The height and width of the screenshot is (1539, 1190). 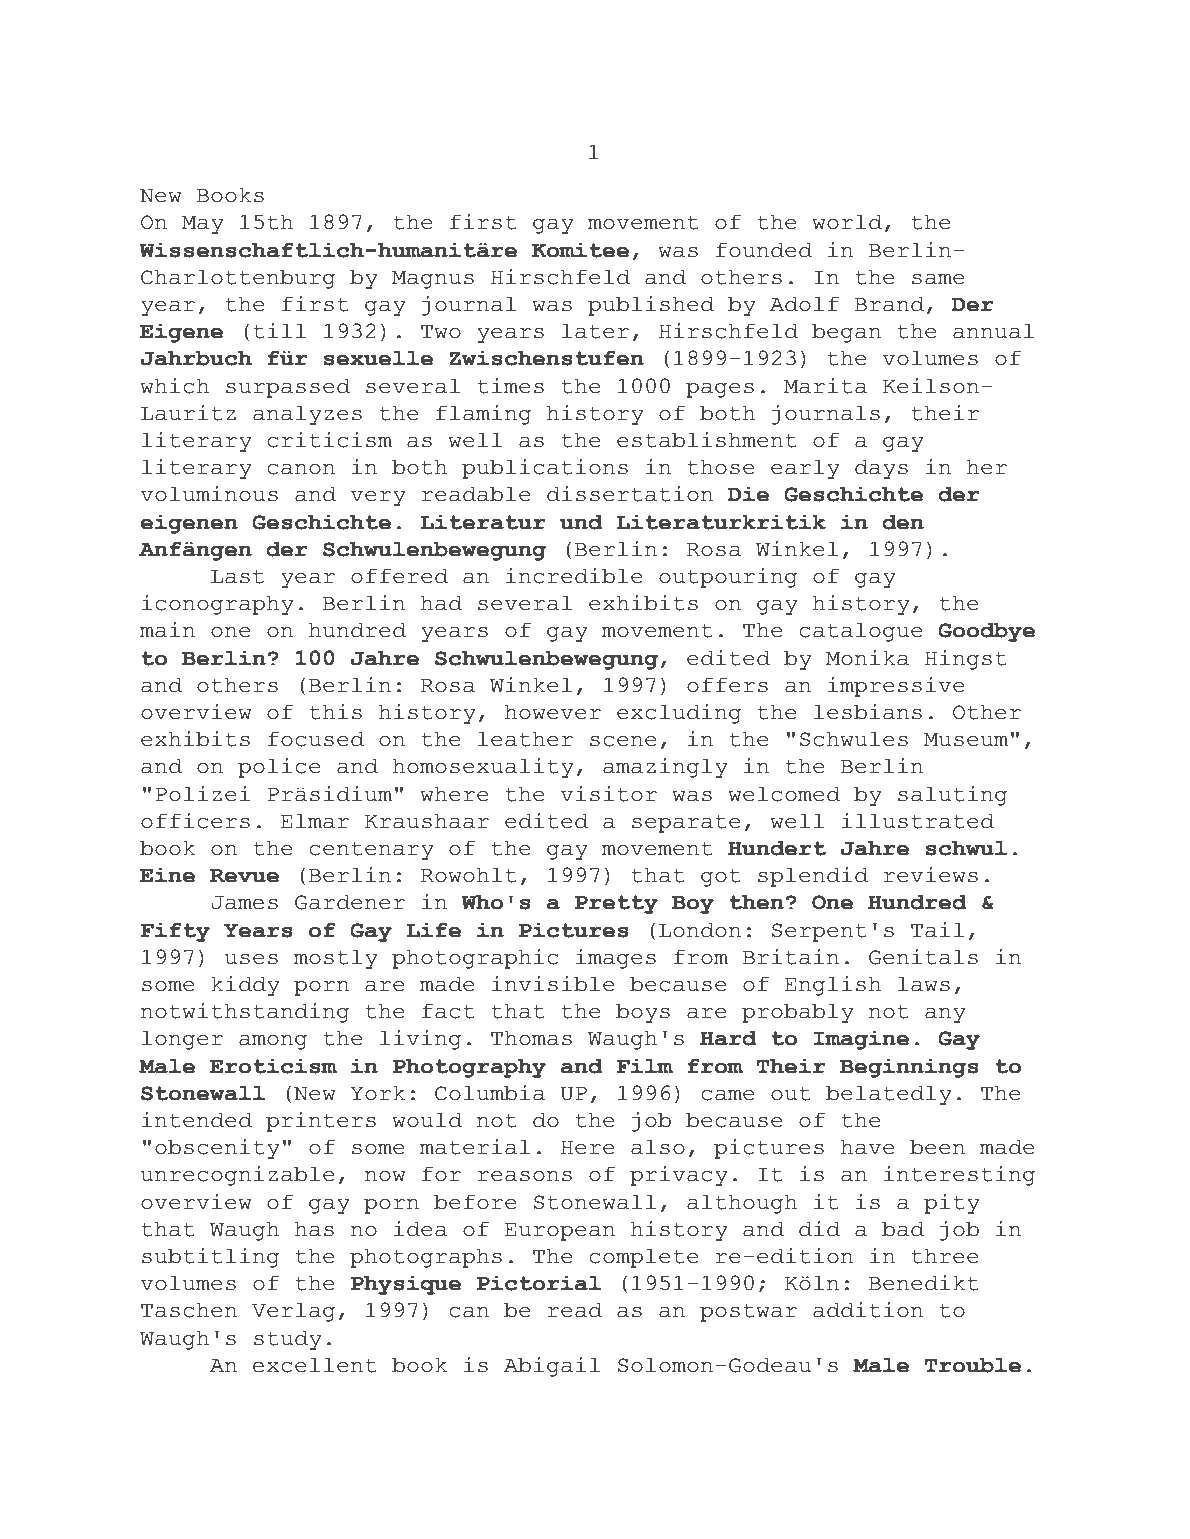 I want to click on published, so click(x=651, y=306).
